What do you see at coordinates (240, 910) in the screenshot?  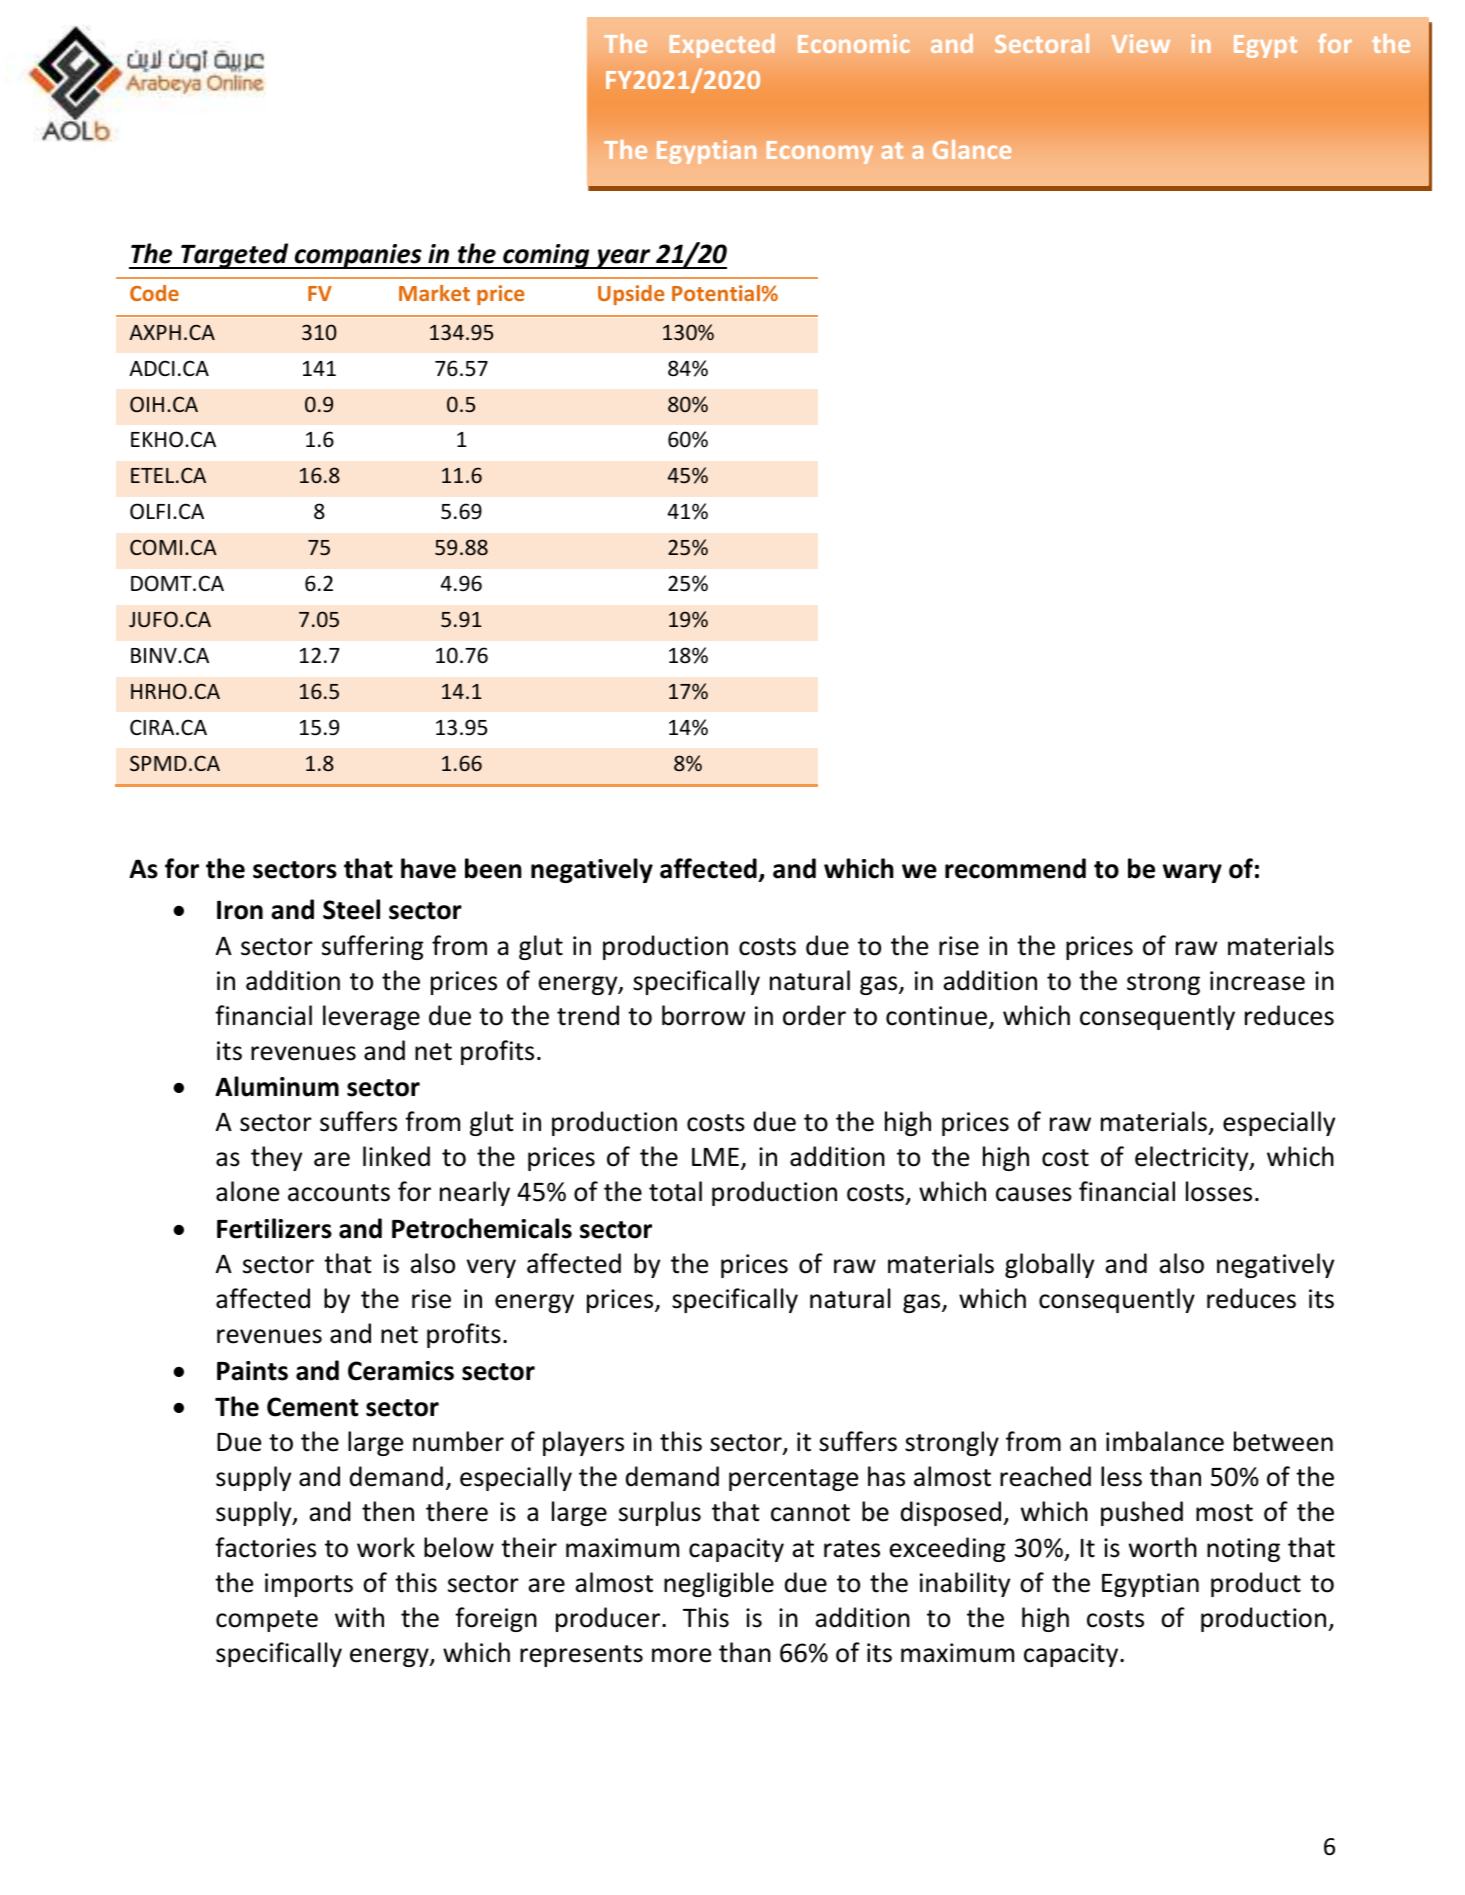 I see `Iron` at bounding box center [240, 910].
